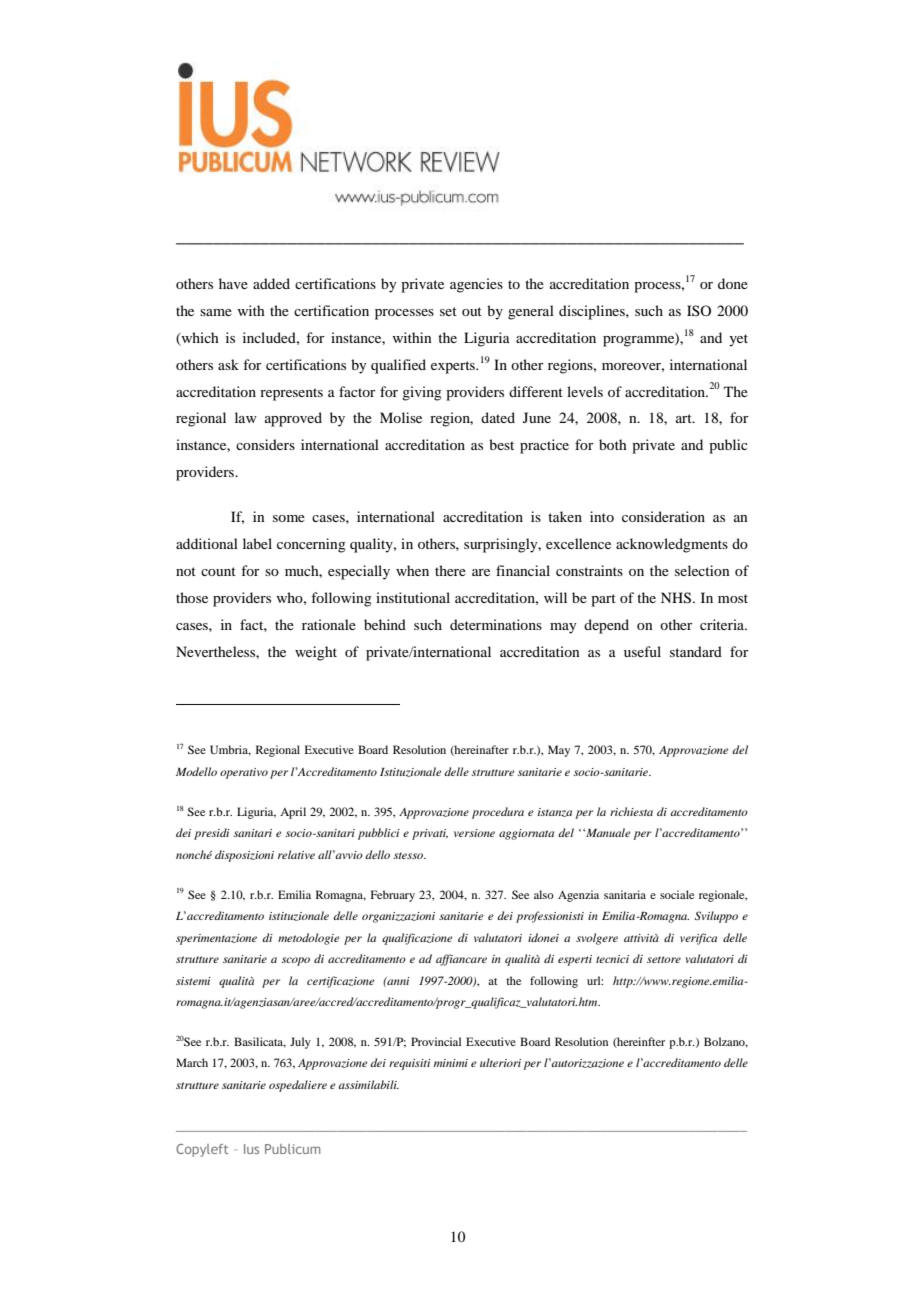 The width and height of the screenshot is (924, 1308). Describe the element at coordinates (251, 1149) in the screenshot. I see `Ius` at that location.
